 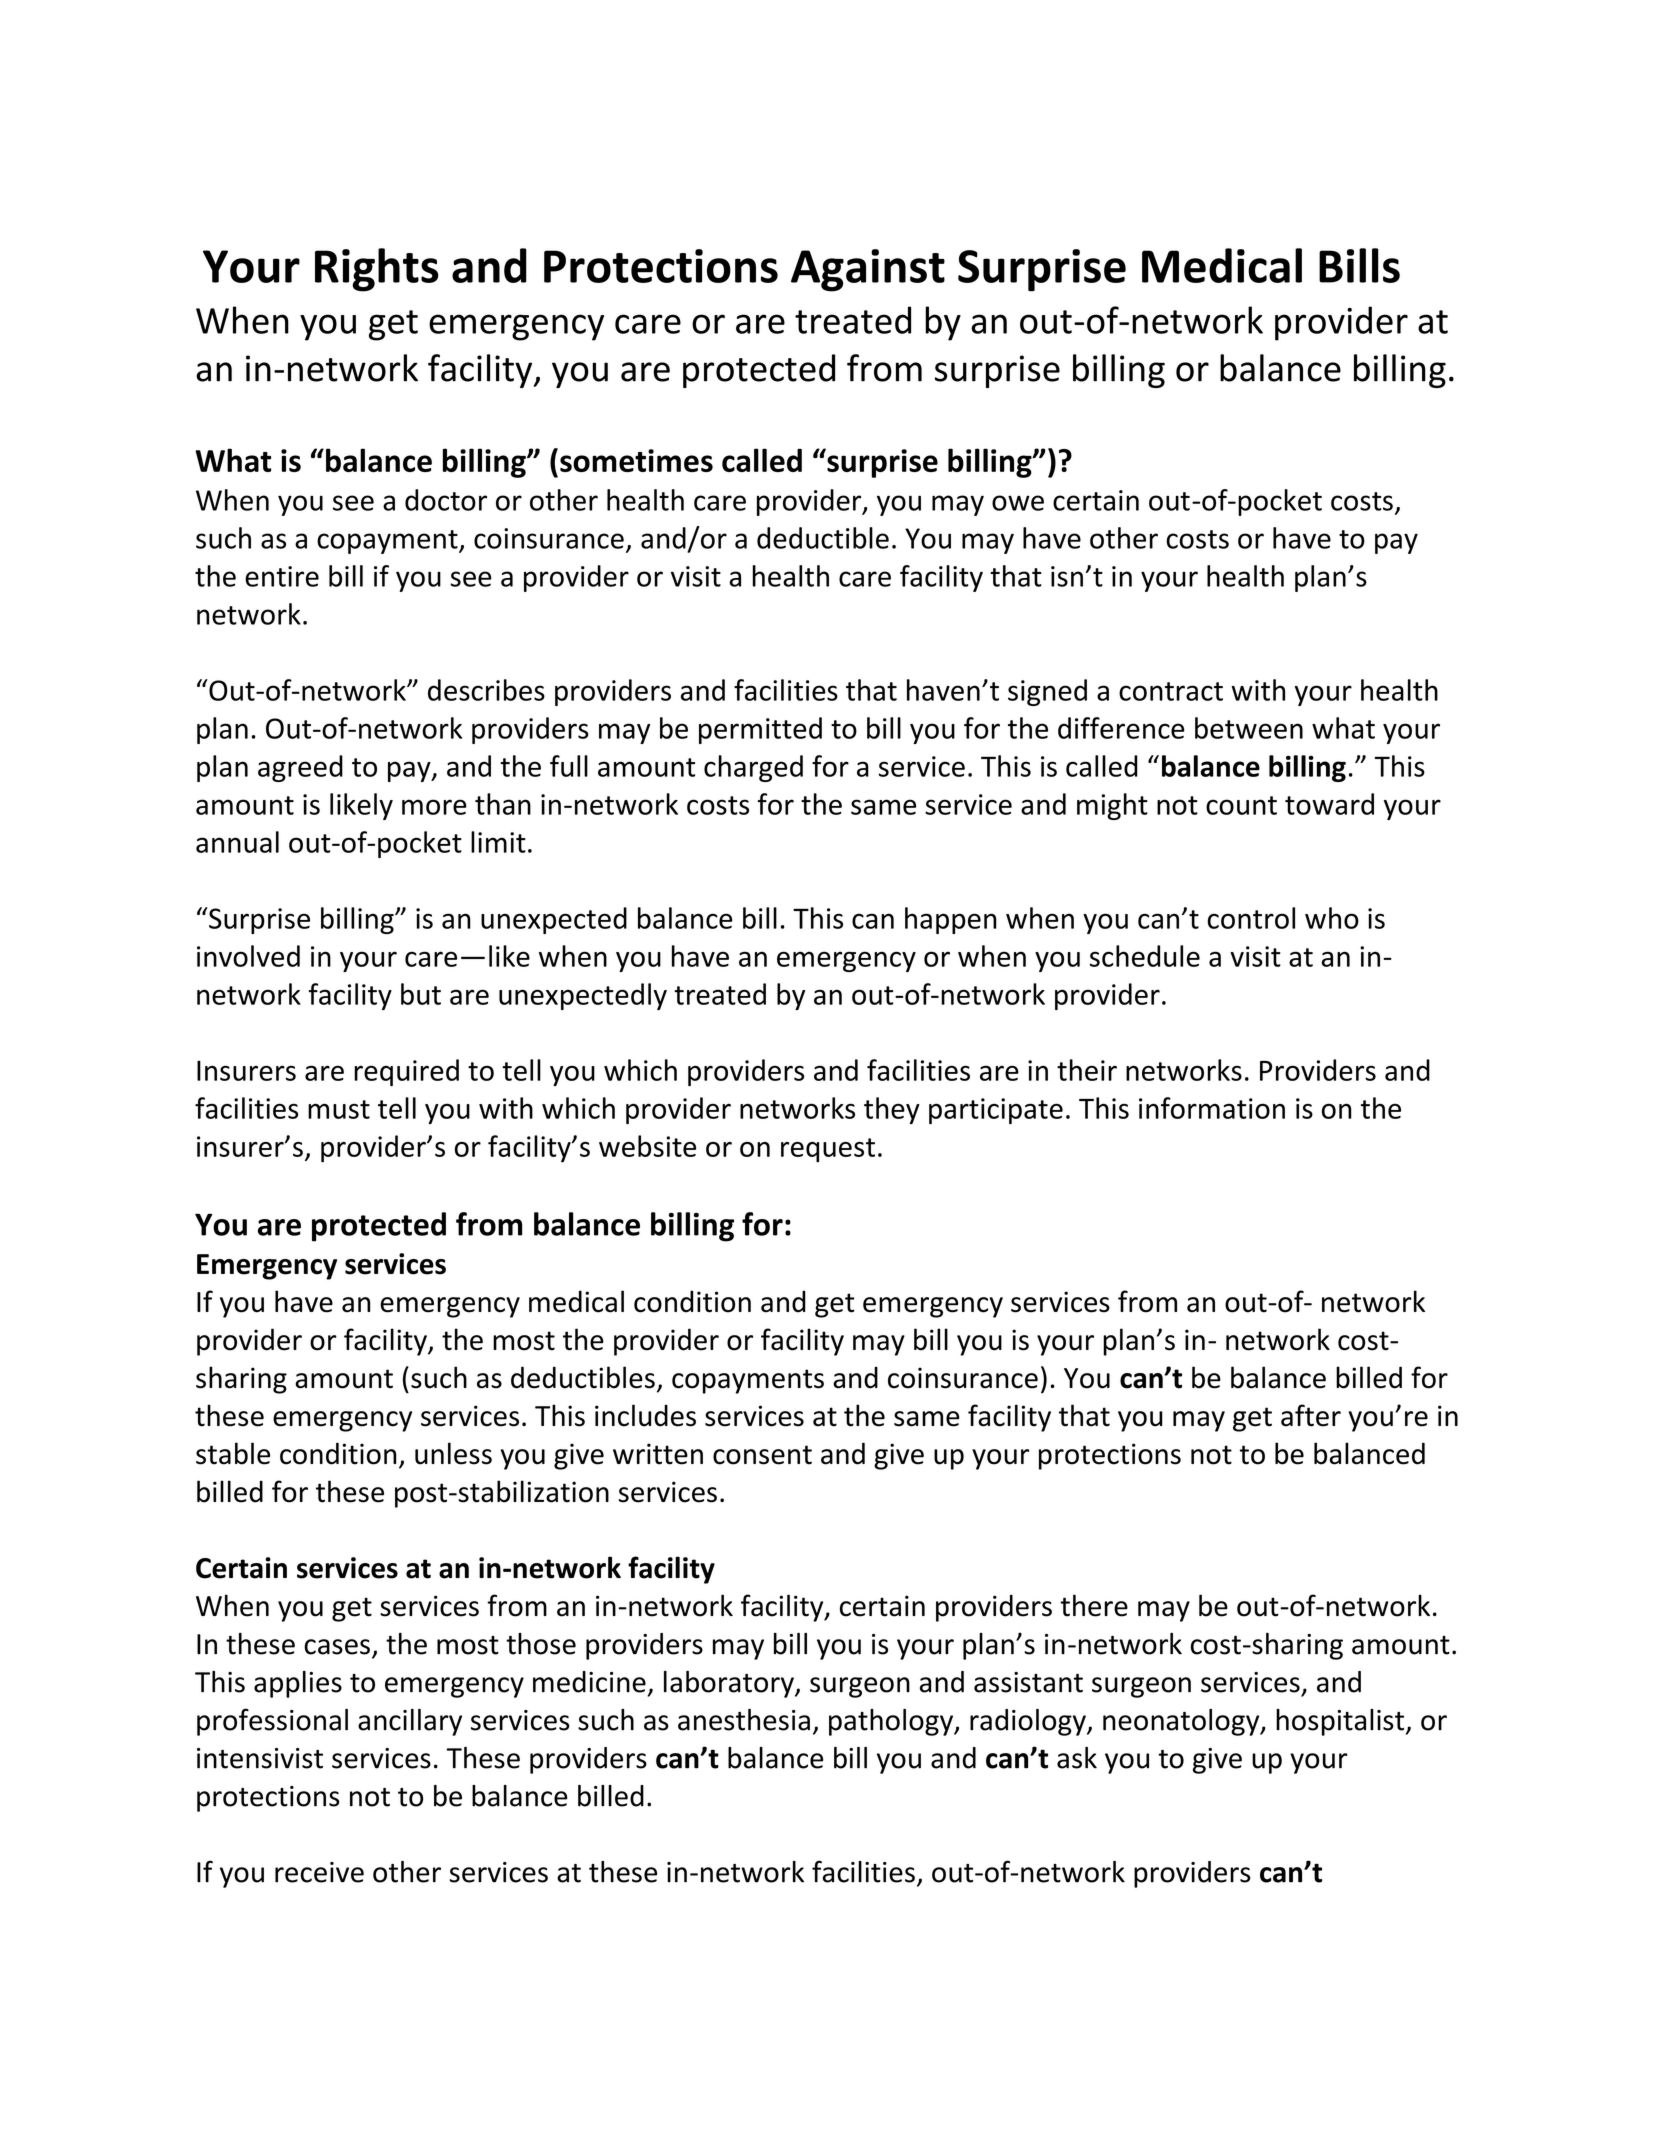 I want to click on anesthesia, so click(x=744, y=1720).
